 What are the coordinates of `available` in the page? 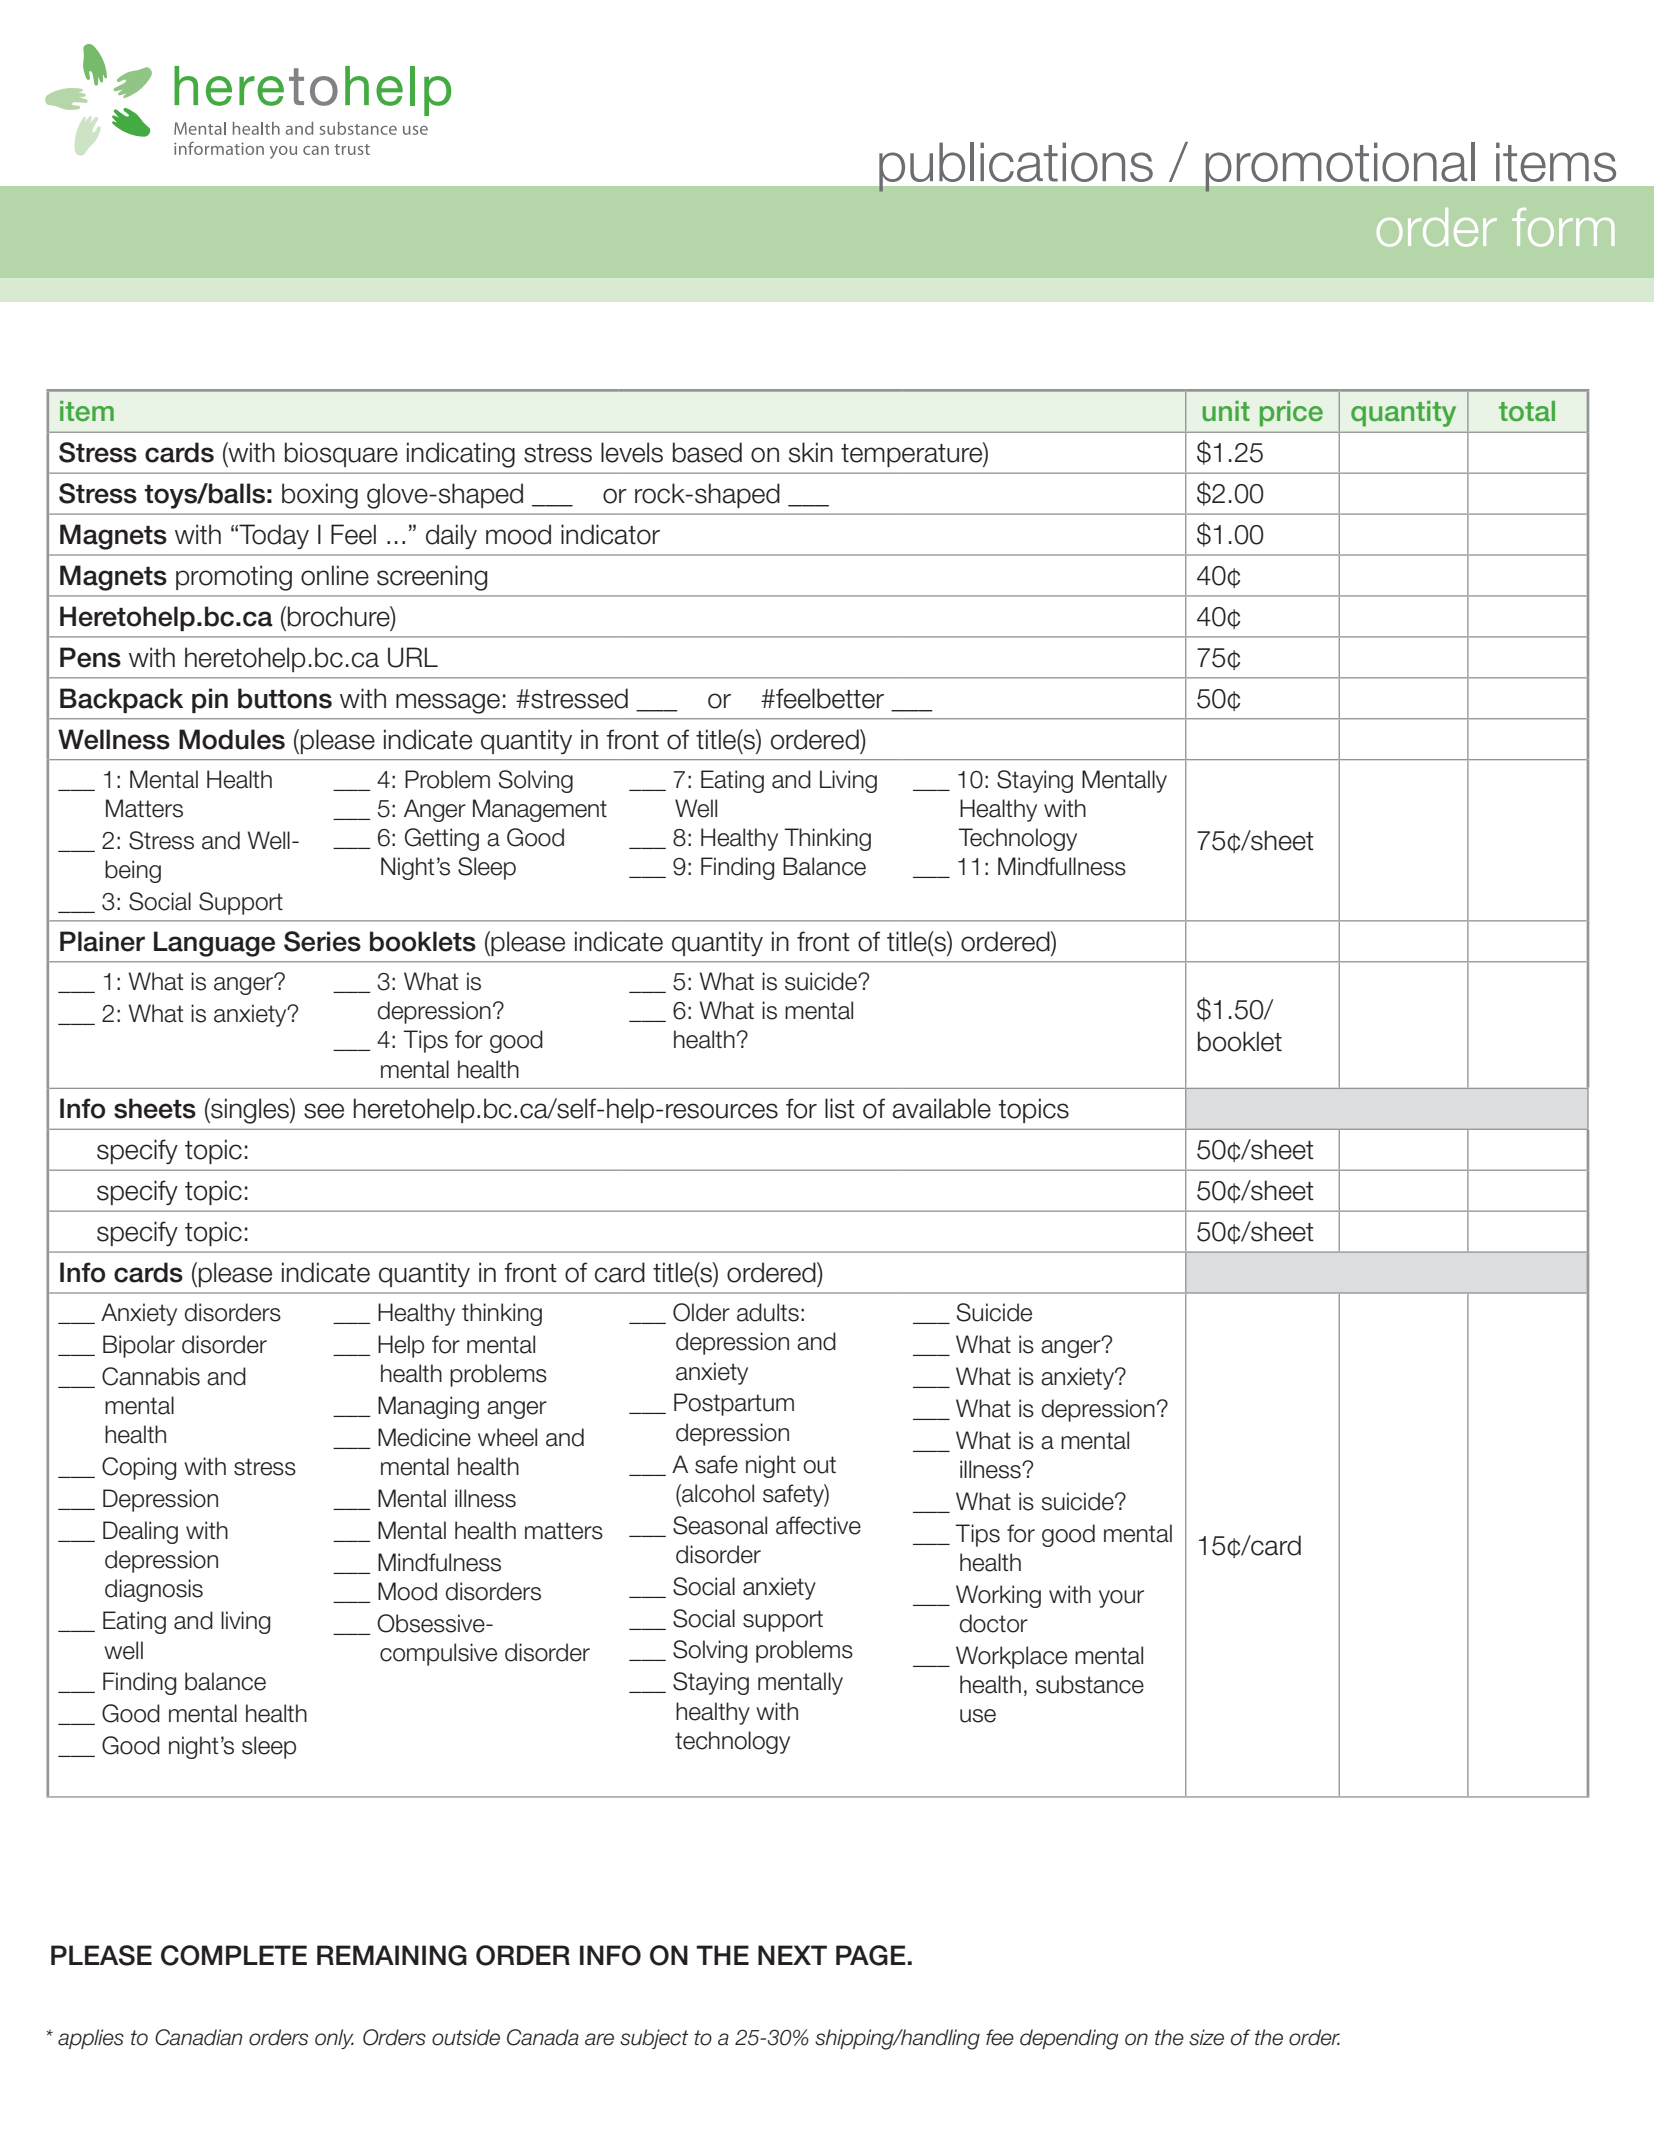 It's located at (941, 1108).
